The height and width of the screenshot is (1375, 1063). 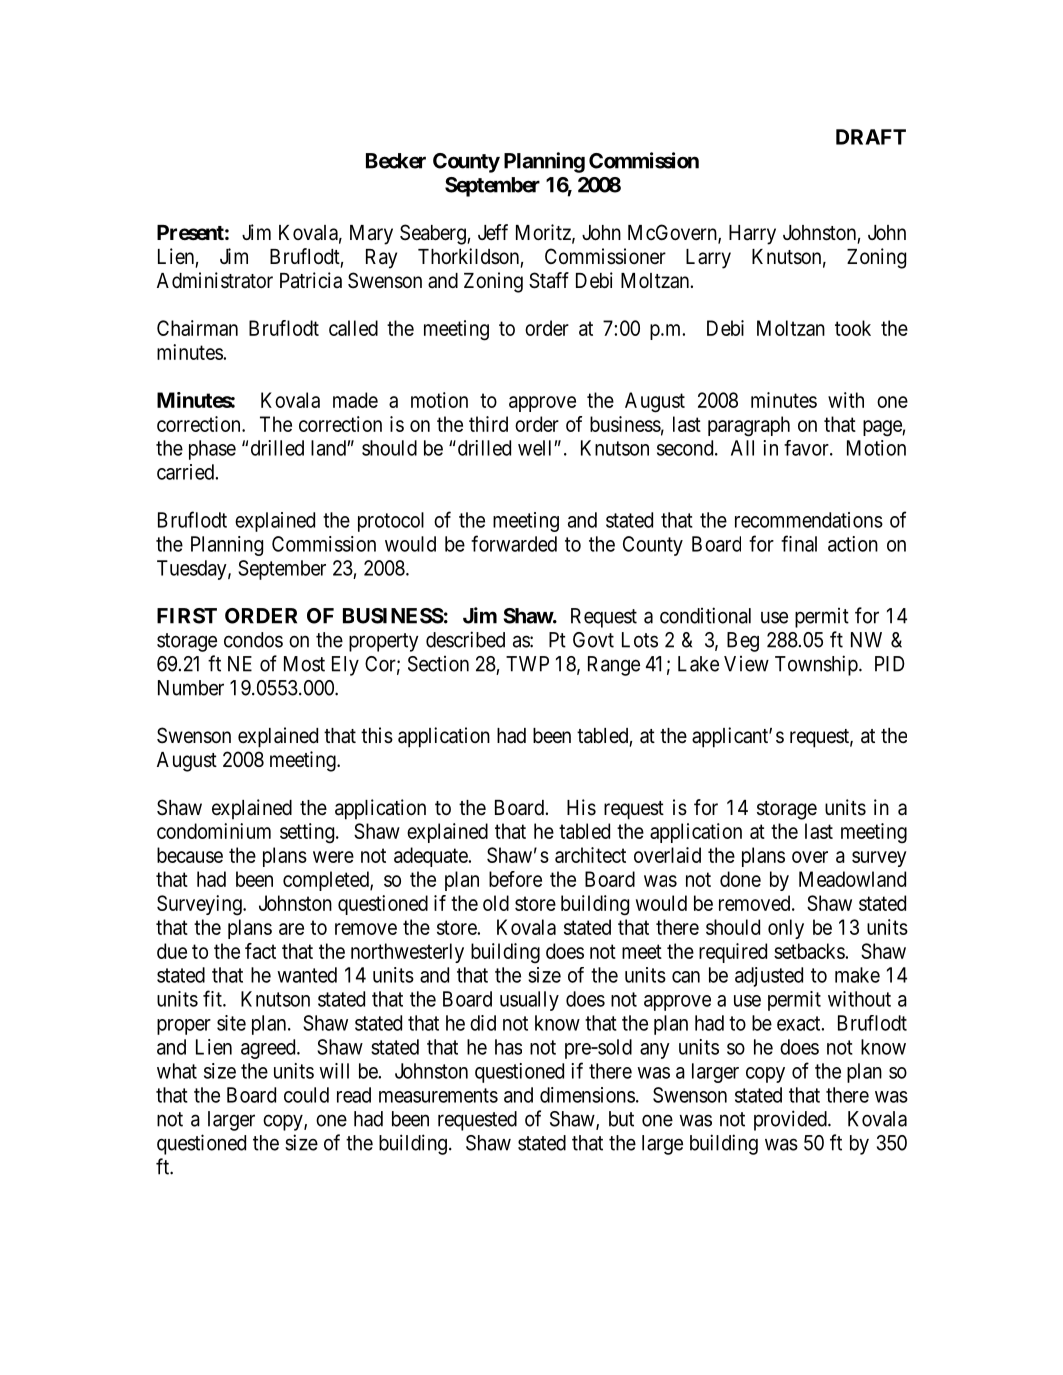 I want to click on done, so click(x=740, y=879).
